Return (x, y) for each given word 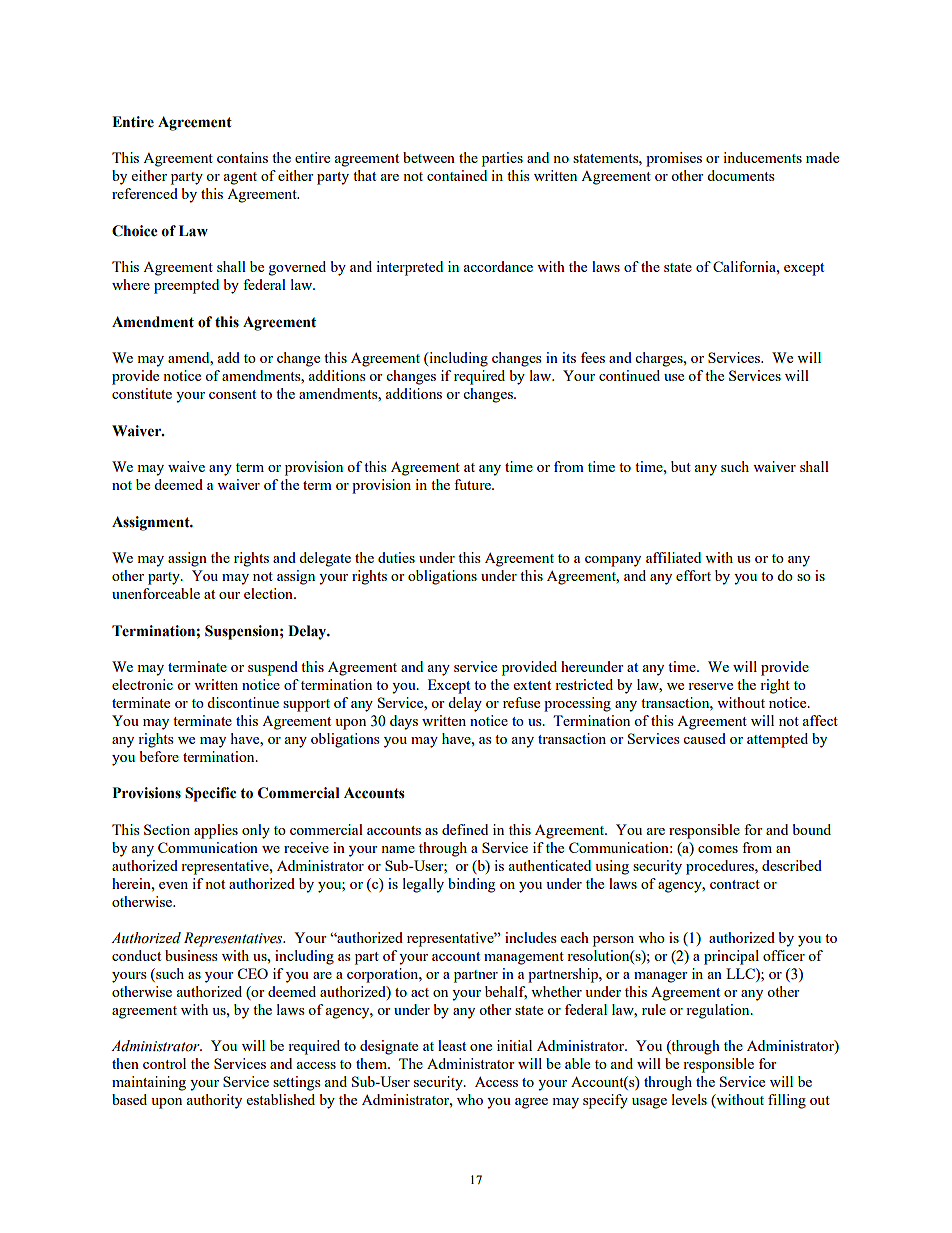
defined (465, 829)
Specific (210, 794)
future (473, 484)
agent (240, 178)
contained (457, 175)
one (481, 1047)
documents (740, 175)
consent (232, 394)
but (681, 466)
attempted (777, 740)
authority (214, 1101)
